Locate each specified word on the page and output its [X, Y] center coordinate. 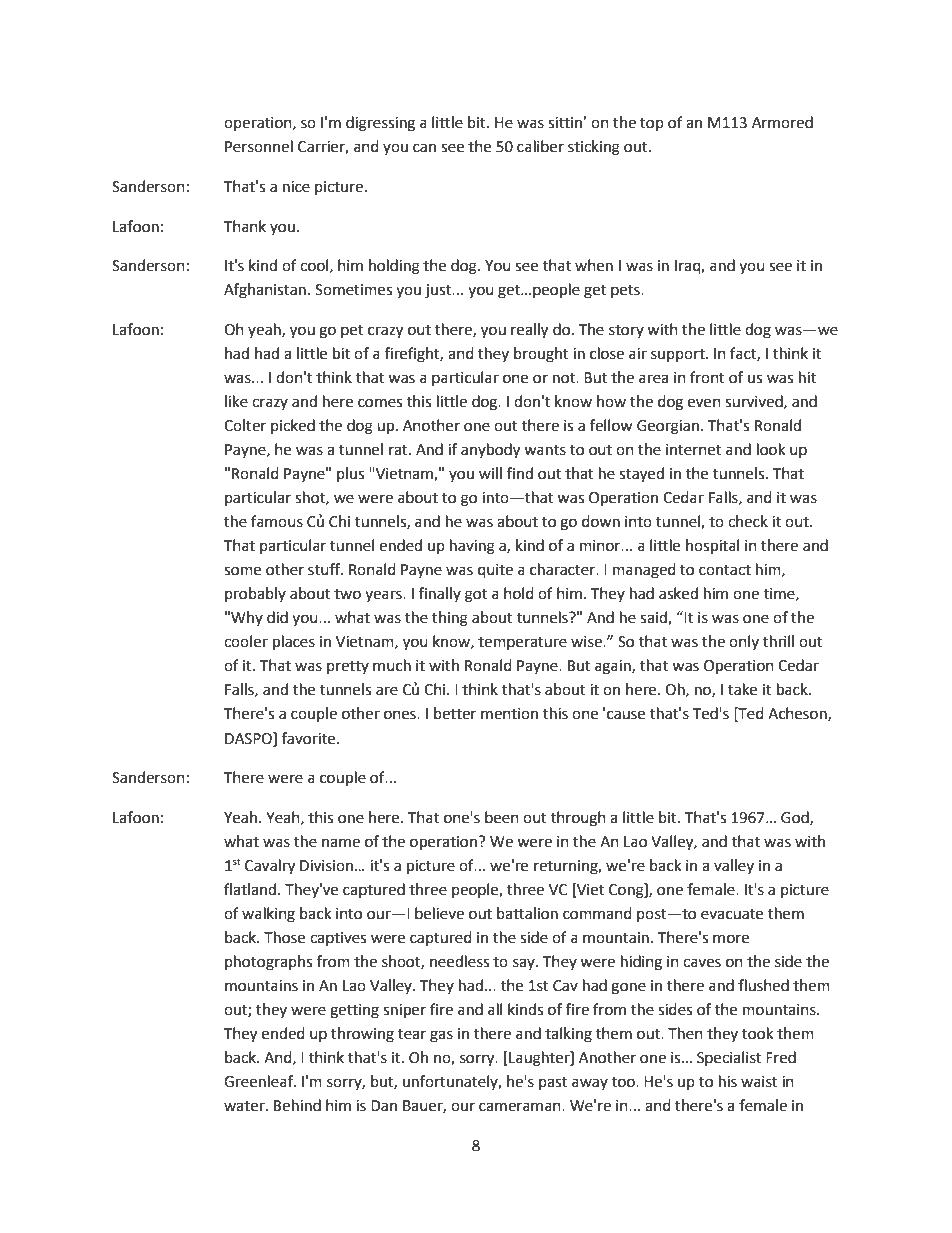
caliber [540, 146]
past [553, 1083]
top [652, 124]
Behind [297, 1105]
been [502, 817]
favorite [310, 738]
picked [293, 426]
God [796, 818]
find [520, 473]
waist [759, 1082]
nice [296, 187]
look [771, 449]
